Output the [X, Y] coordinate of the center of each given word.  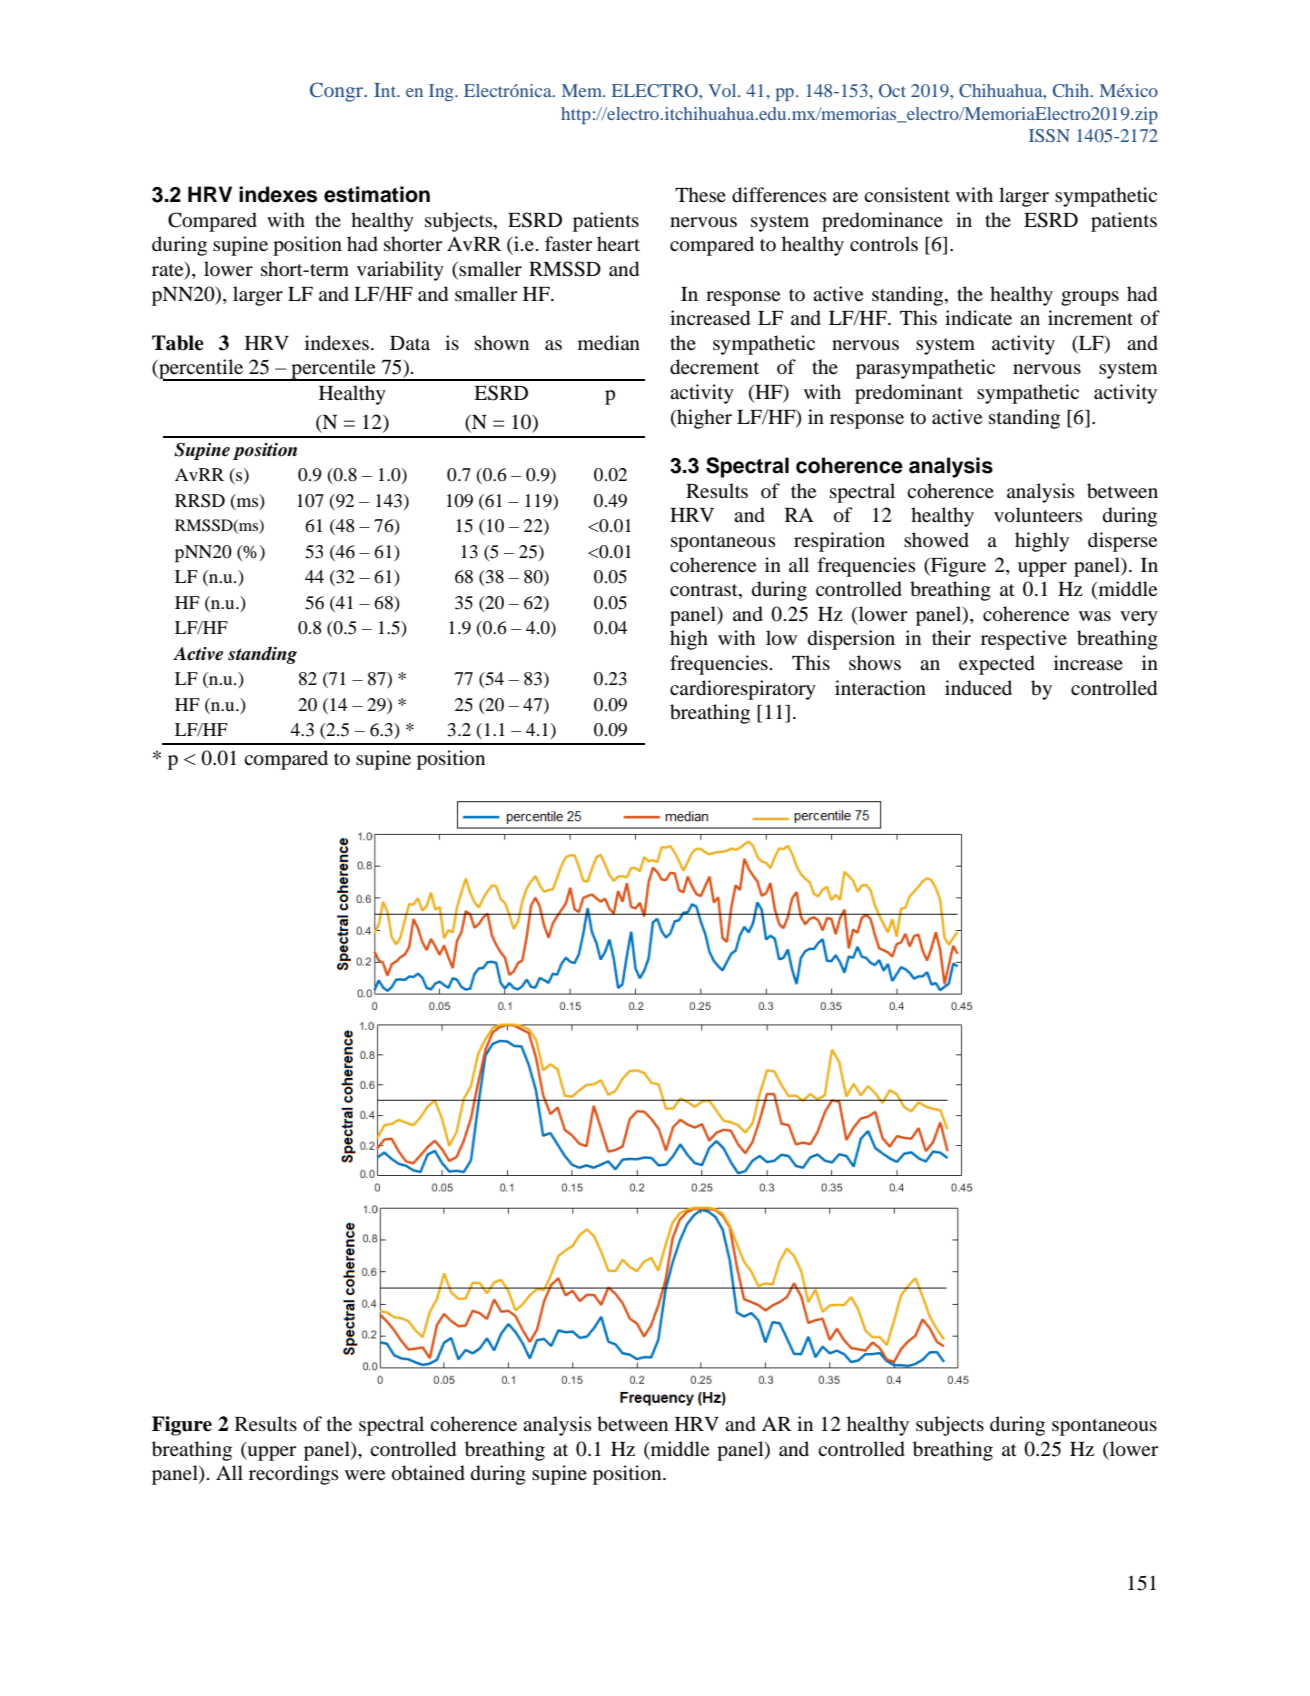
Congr [338, 92]
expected [997, 665]
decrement [714, 367]
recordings [293, 1475]
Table [178, 343]
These [700, 194]
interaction [880, 688]
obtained [428, 1473]
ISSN [1049, 135]
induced [978, 688]
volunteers [1038, 515]
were [365, 1475]
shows [875, 663]
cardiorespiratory [743, 690]
